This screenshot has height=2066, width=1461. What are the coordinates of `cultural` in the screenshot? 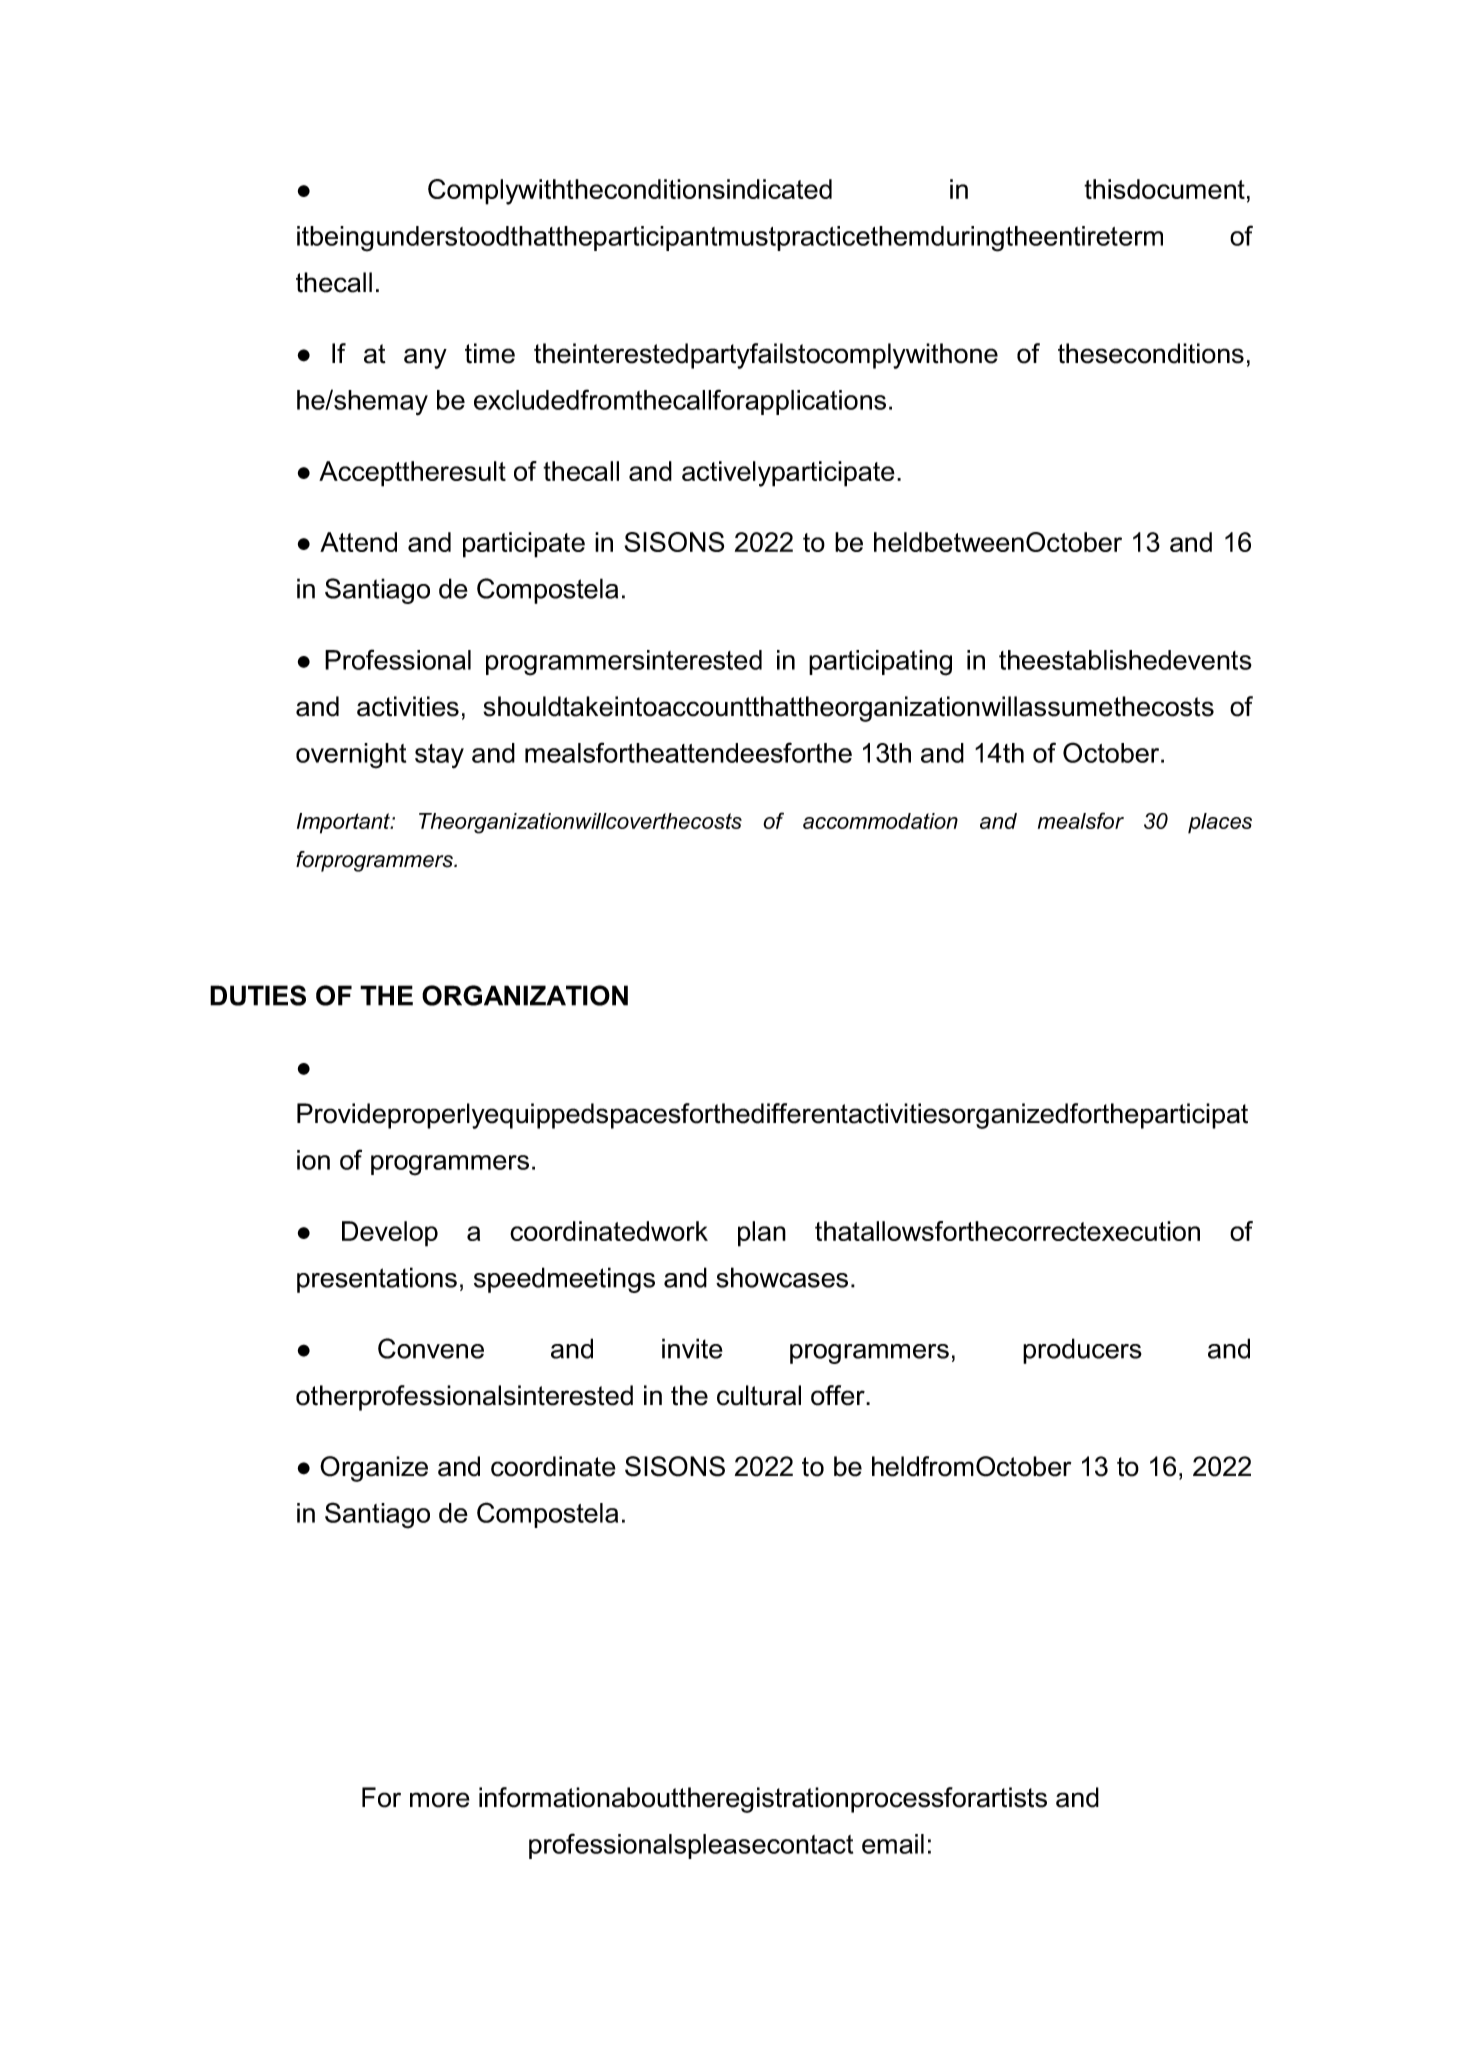 It's located at (759, 1395).
